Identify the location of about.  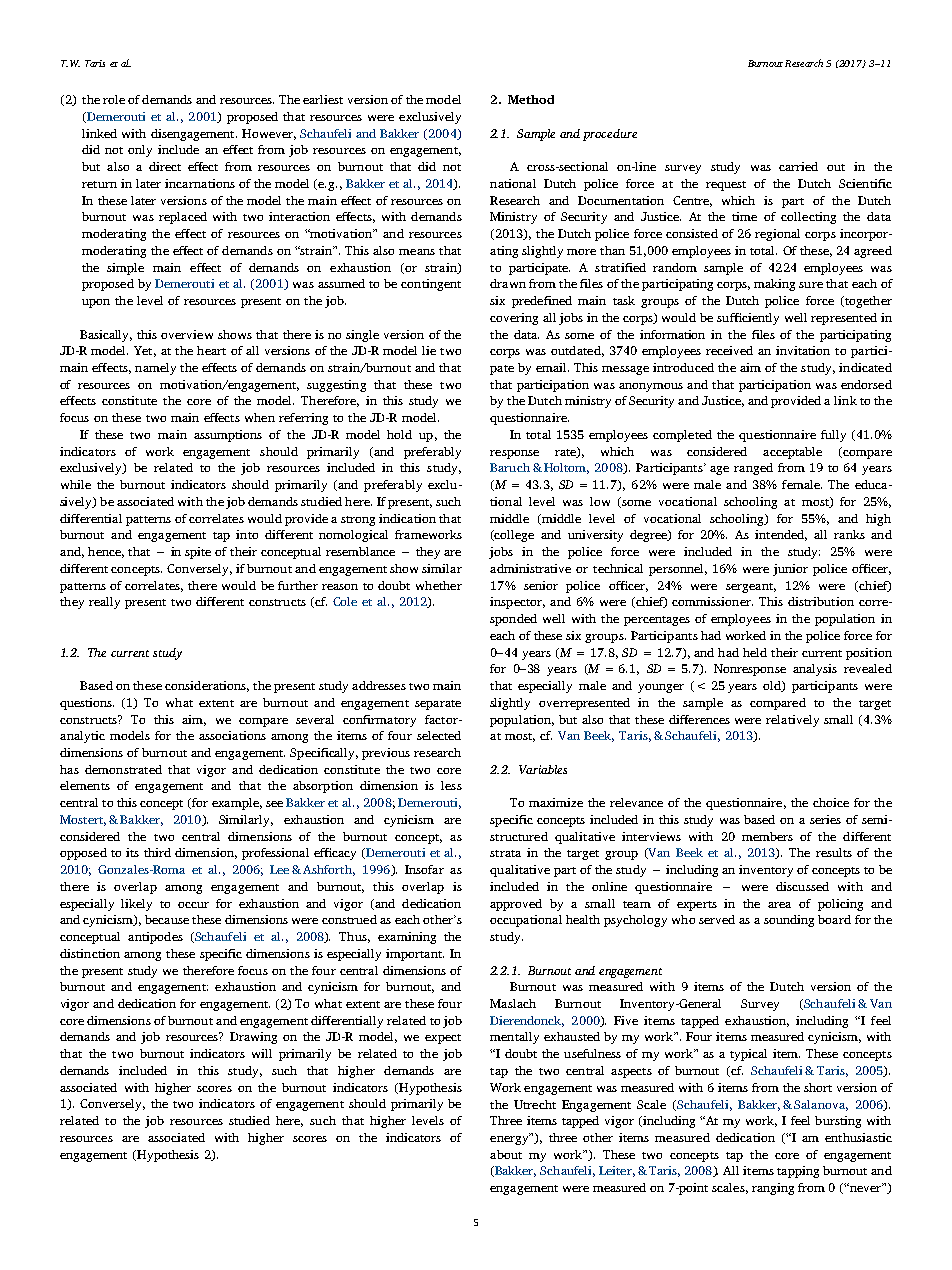
(506, 1154).
